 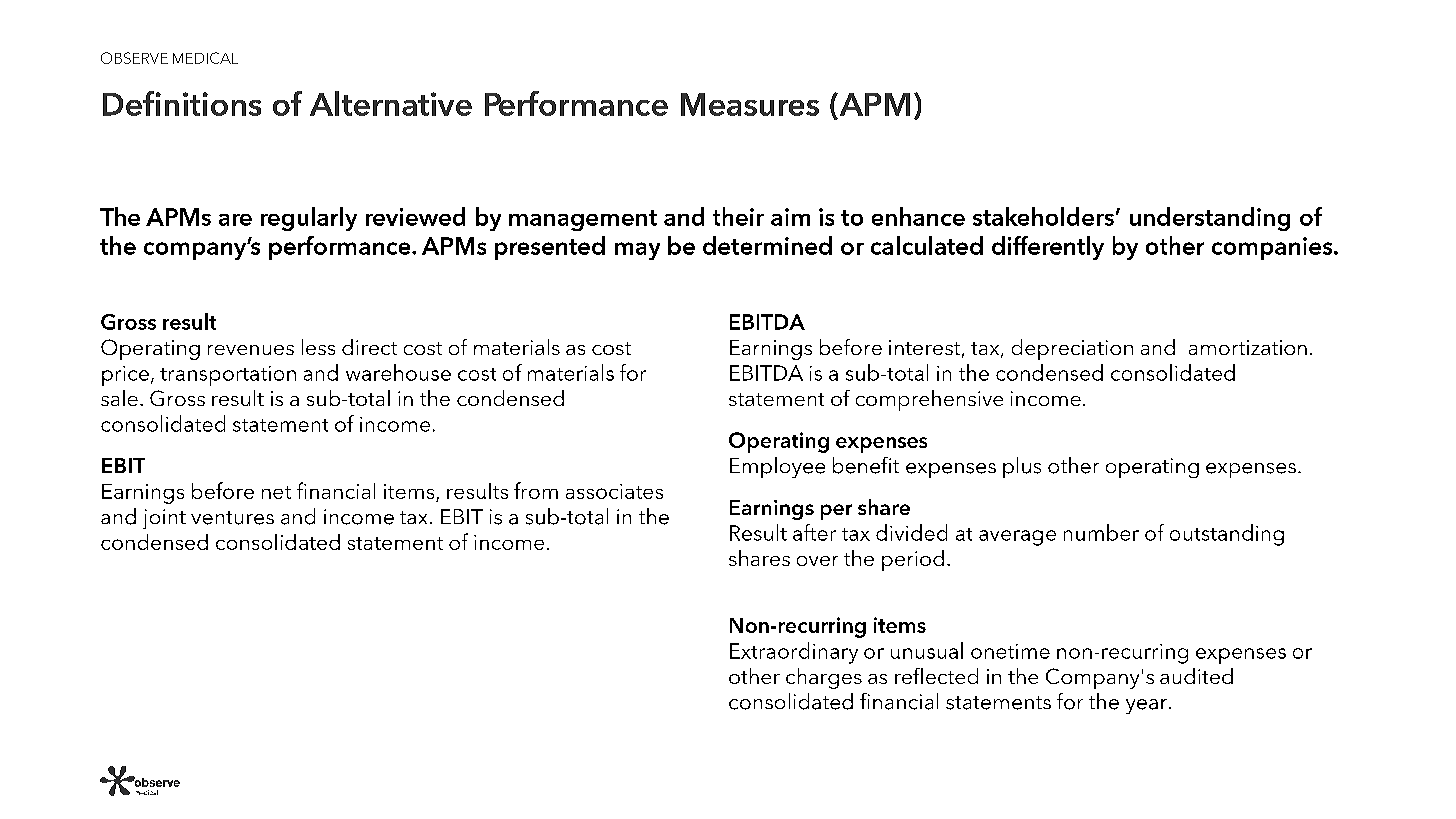 I want to click on MEDICAL, so click(x=205, y=58).
